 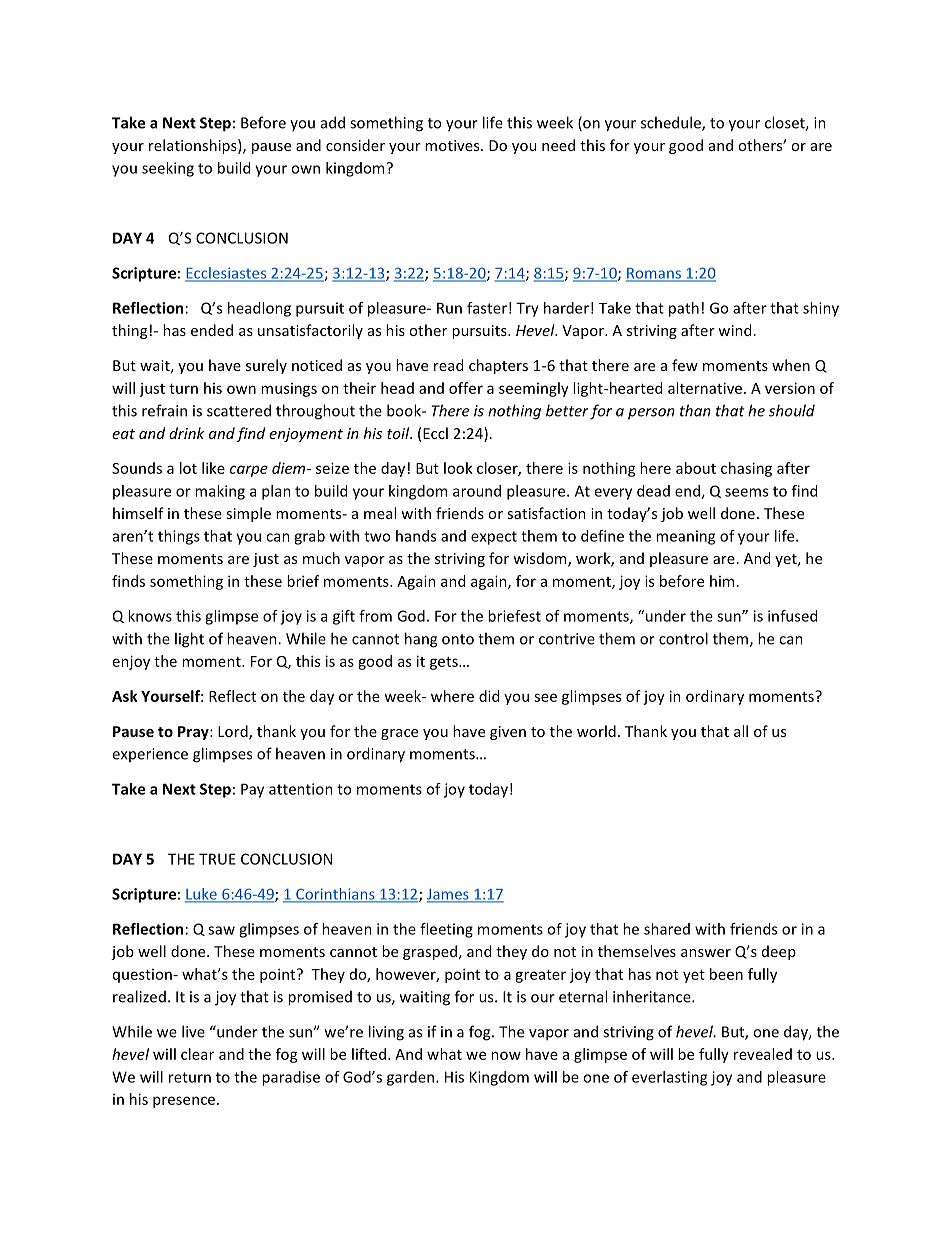 I want to click on garden, so click(x=412, y=1078).
